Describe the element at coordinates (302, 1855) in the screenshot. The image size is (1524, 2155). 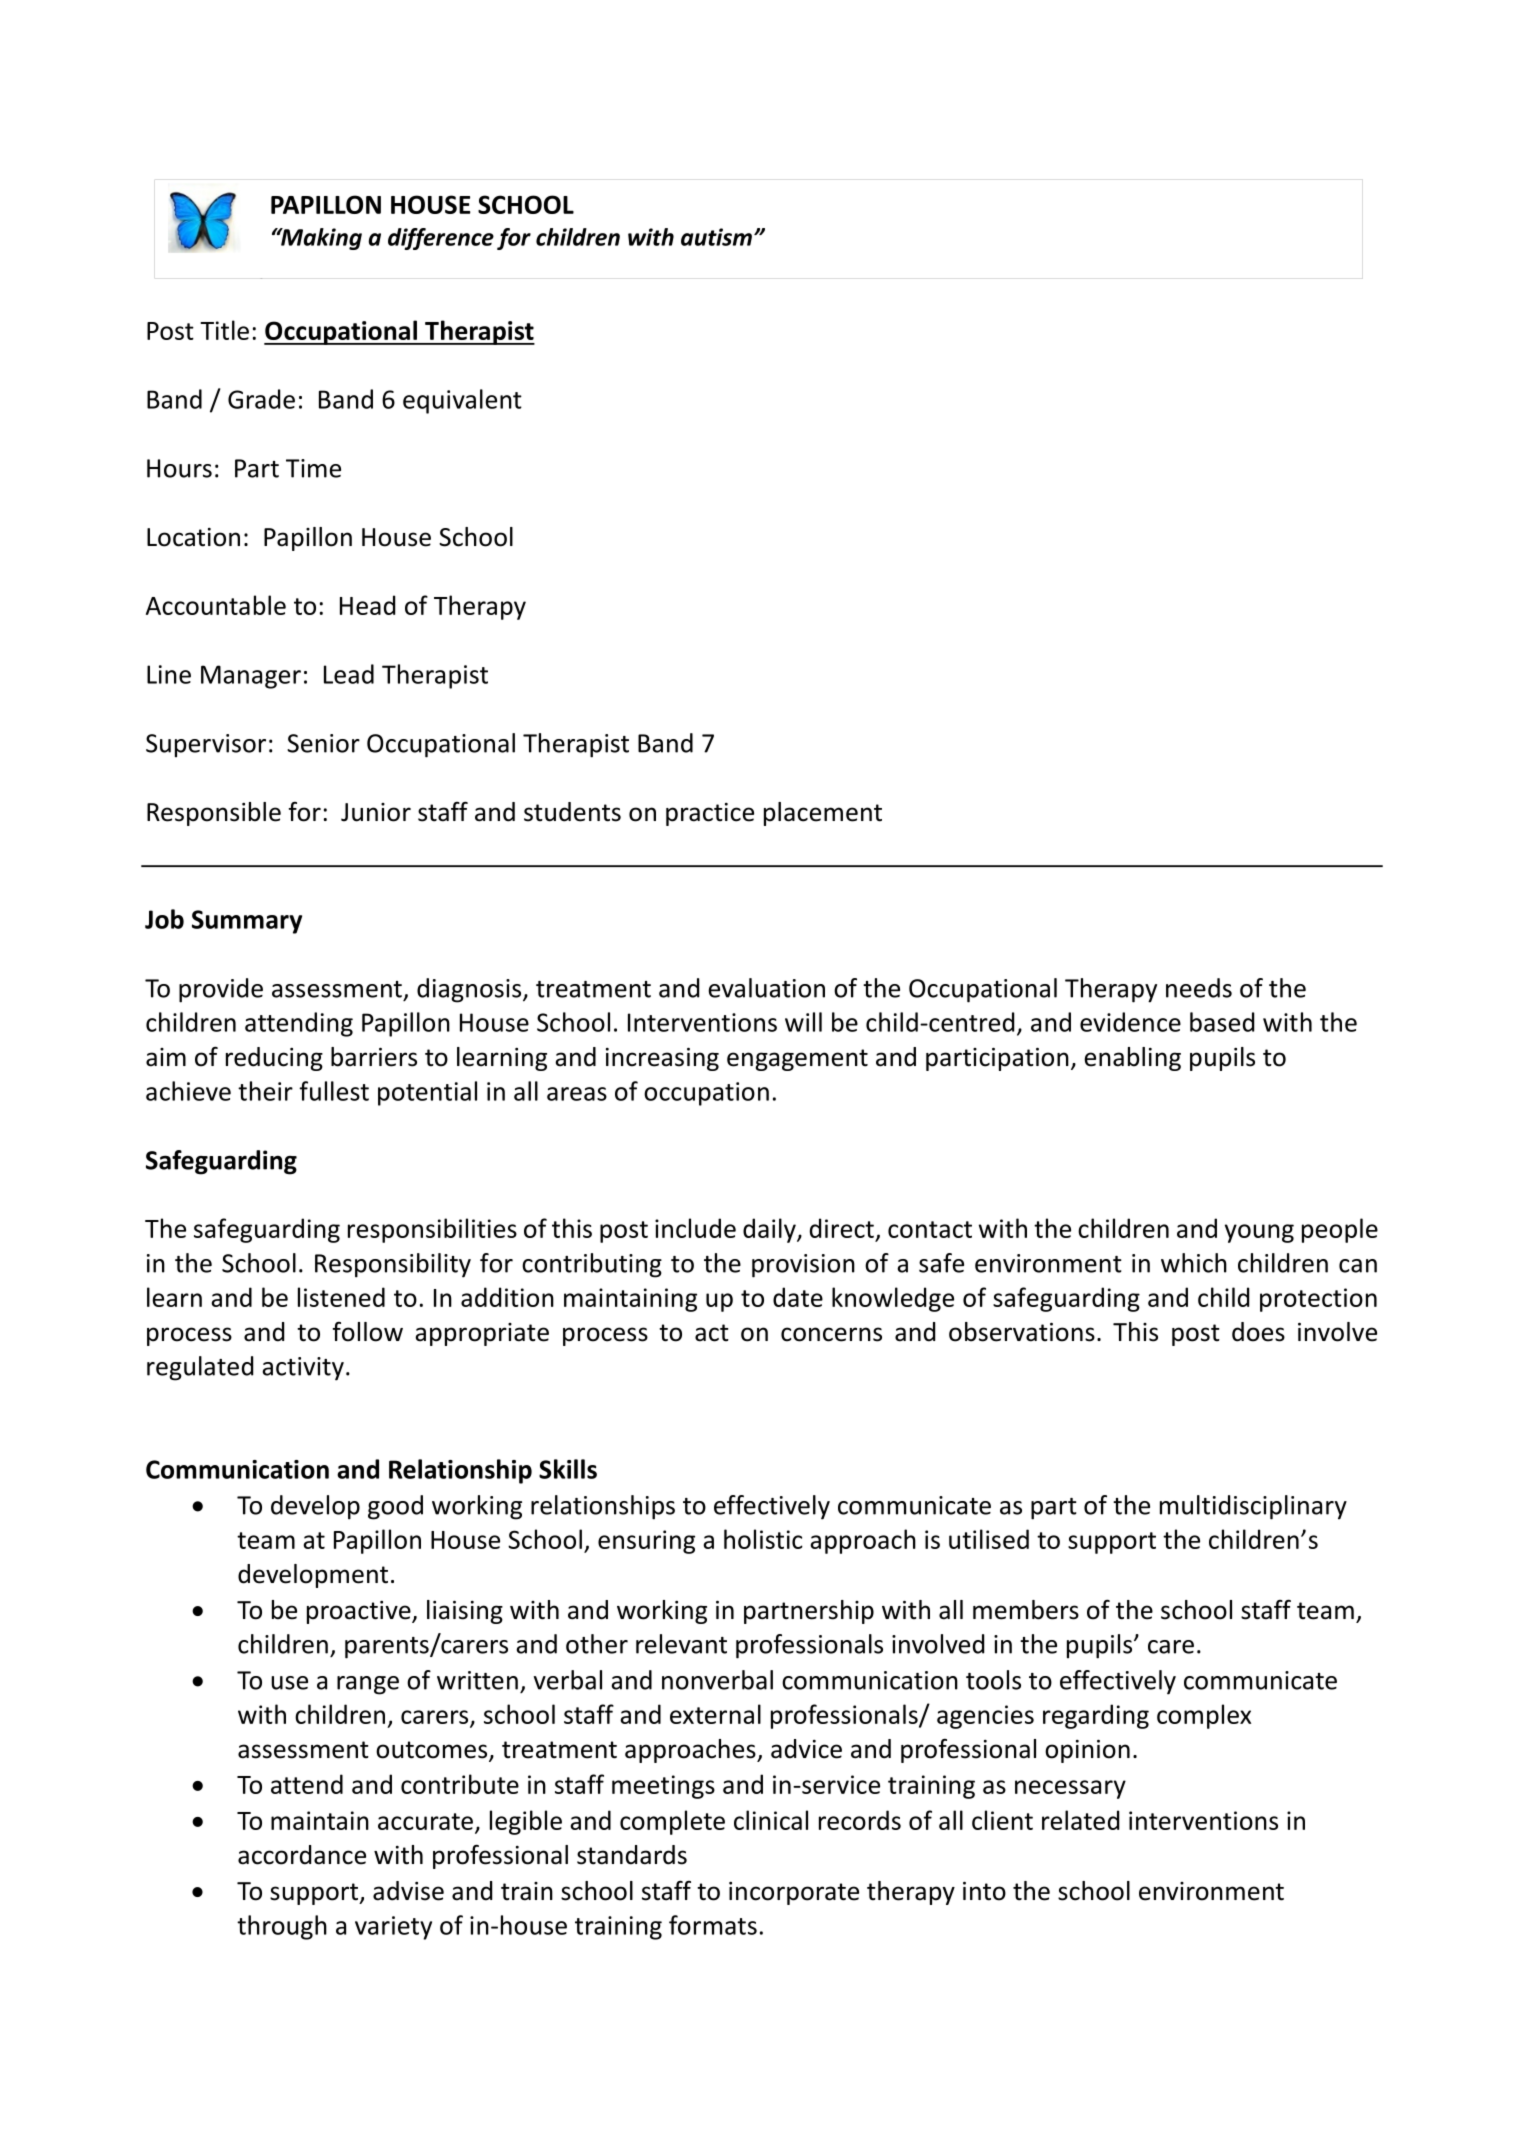
I see `accordance` at that location.
